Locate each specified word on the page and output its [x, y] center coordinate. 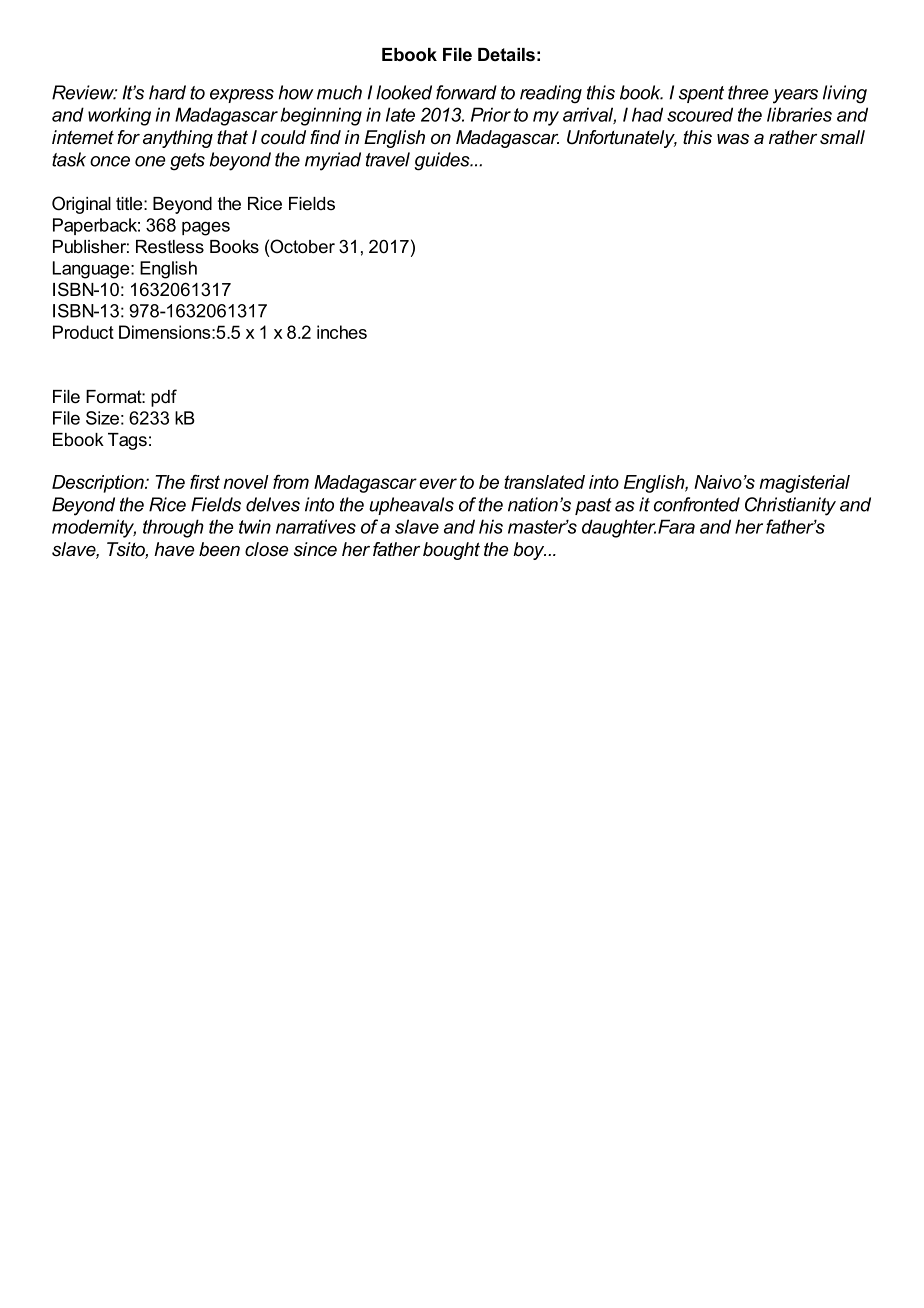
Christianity [790, 506]
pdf [164, 398]
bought [451, 551]
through [173, 528]
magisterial [804, 484]
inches [342, 332]
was [733, 139]
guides [443, 161]
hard [167, 92]
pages [206, 228]
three [748, 92]
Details [506, 55]
